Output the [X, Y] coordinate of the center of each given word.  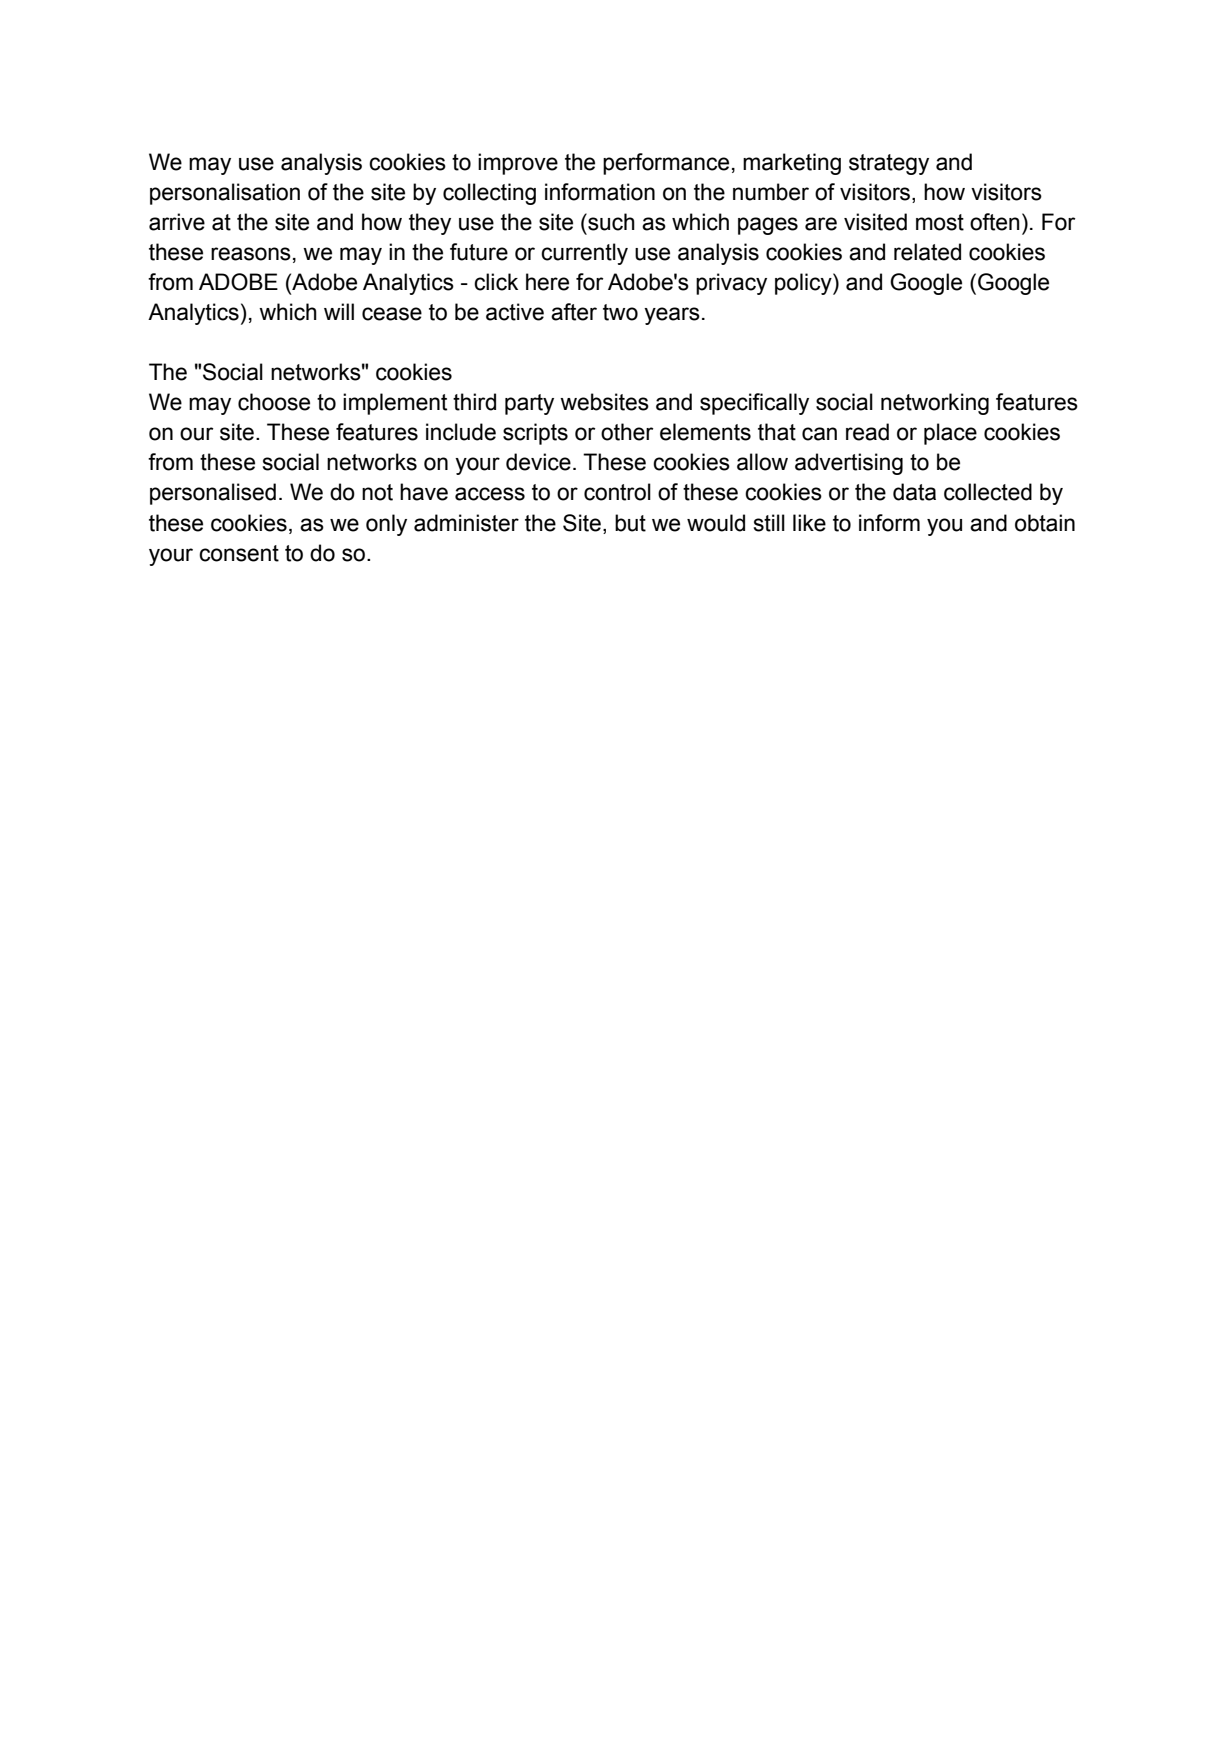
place [950, 434]
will [339, 311]
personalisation [225, 194]
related [927, 252]
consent [239, 553]
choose [274, 402]
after [574, 312]
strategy [889, 164]
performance [666, 164]
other [627, 432]
